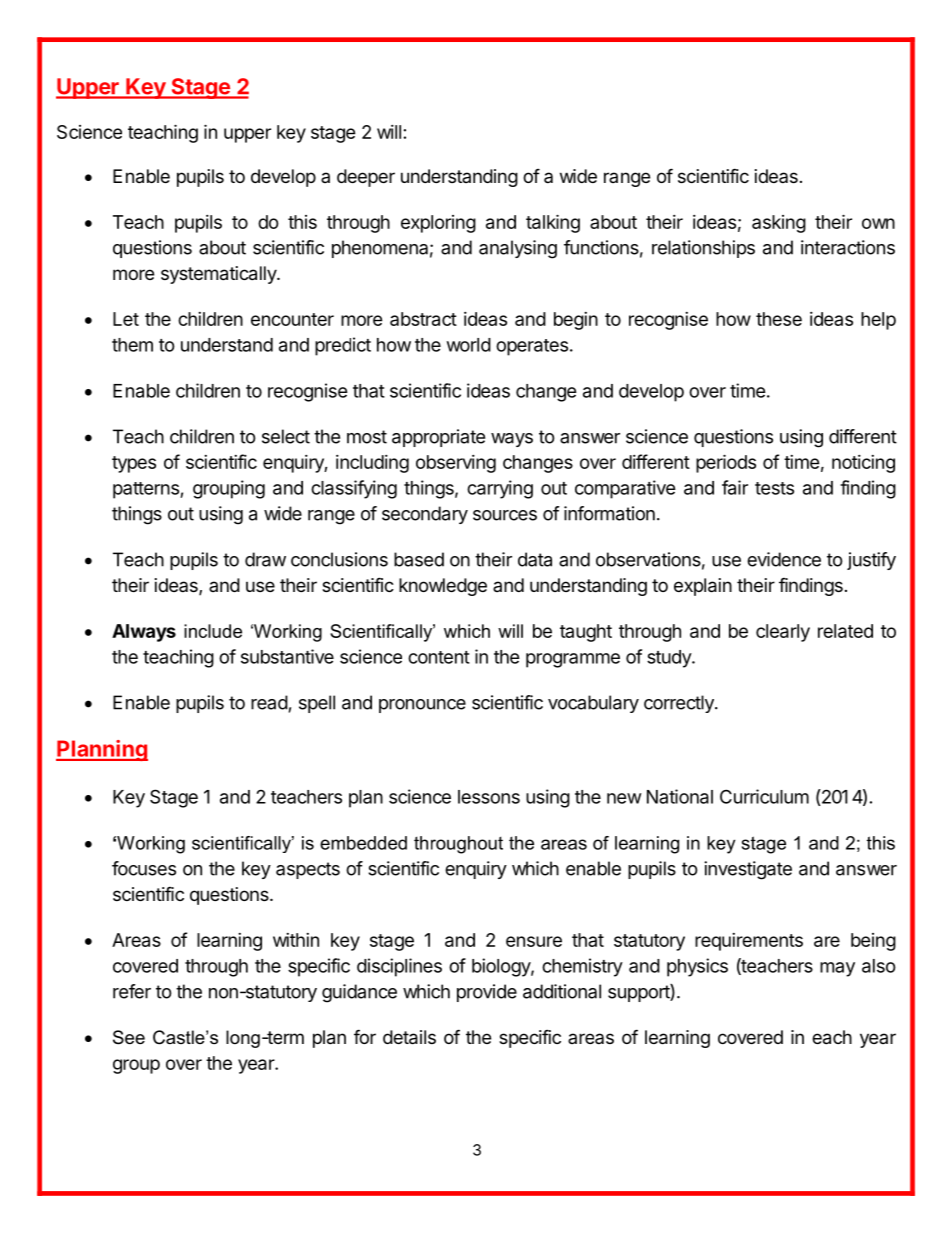  What do you see at coordinates (132, 991) in the screenshot?
I see `refer` at bounding box center [132, 991].
